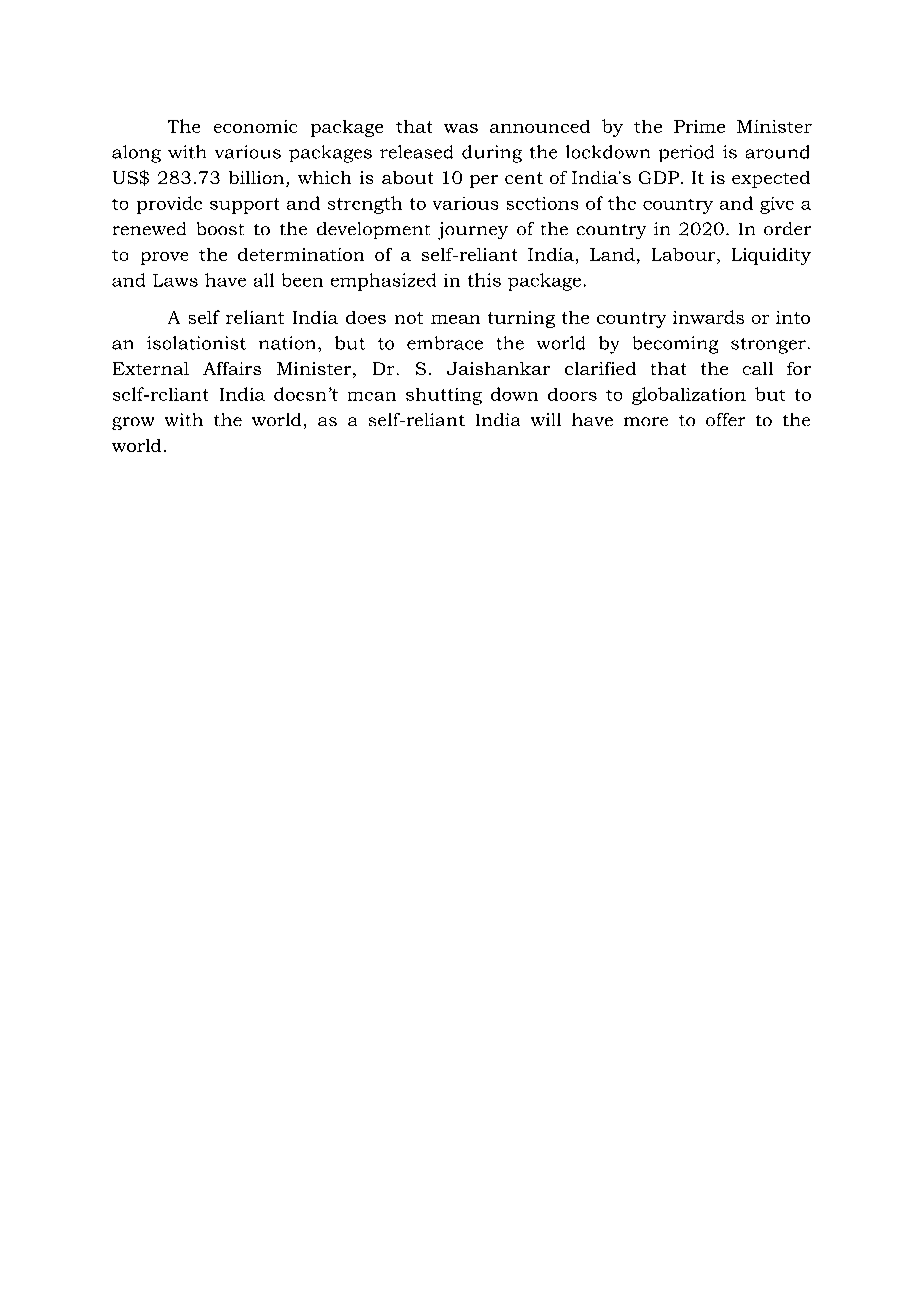  Describe the element at coordinates (133, 423) in the page. I see `grow` at that location.
